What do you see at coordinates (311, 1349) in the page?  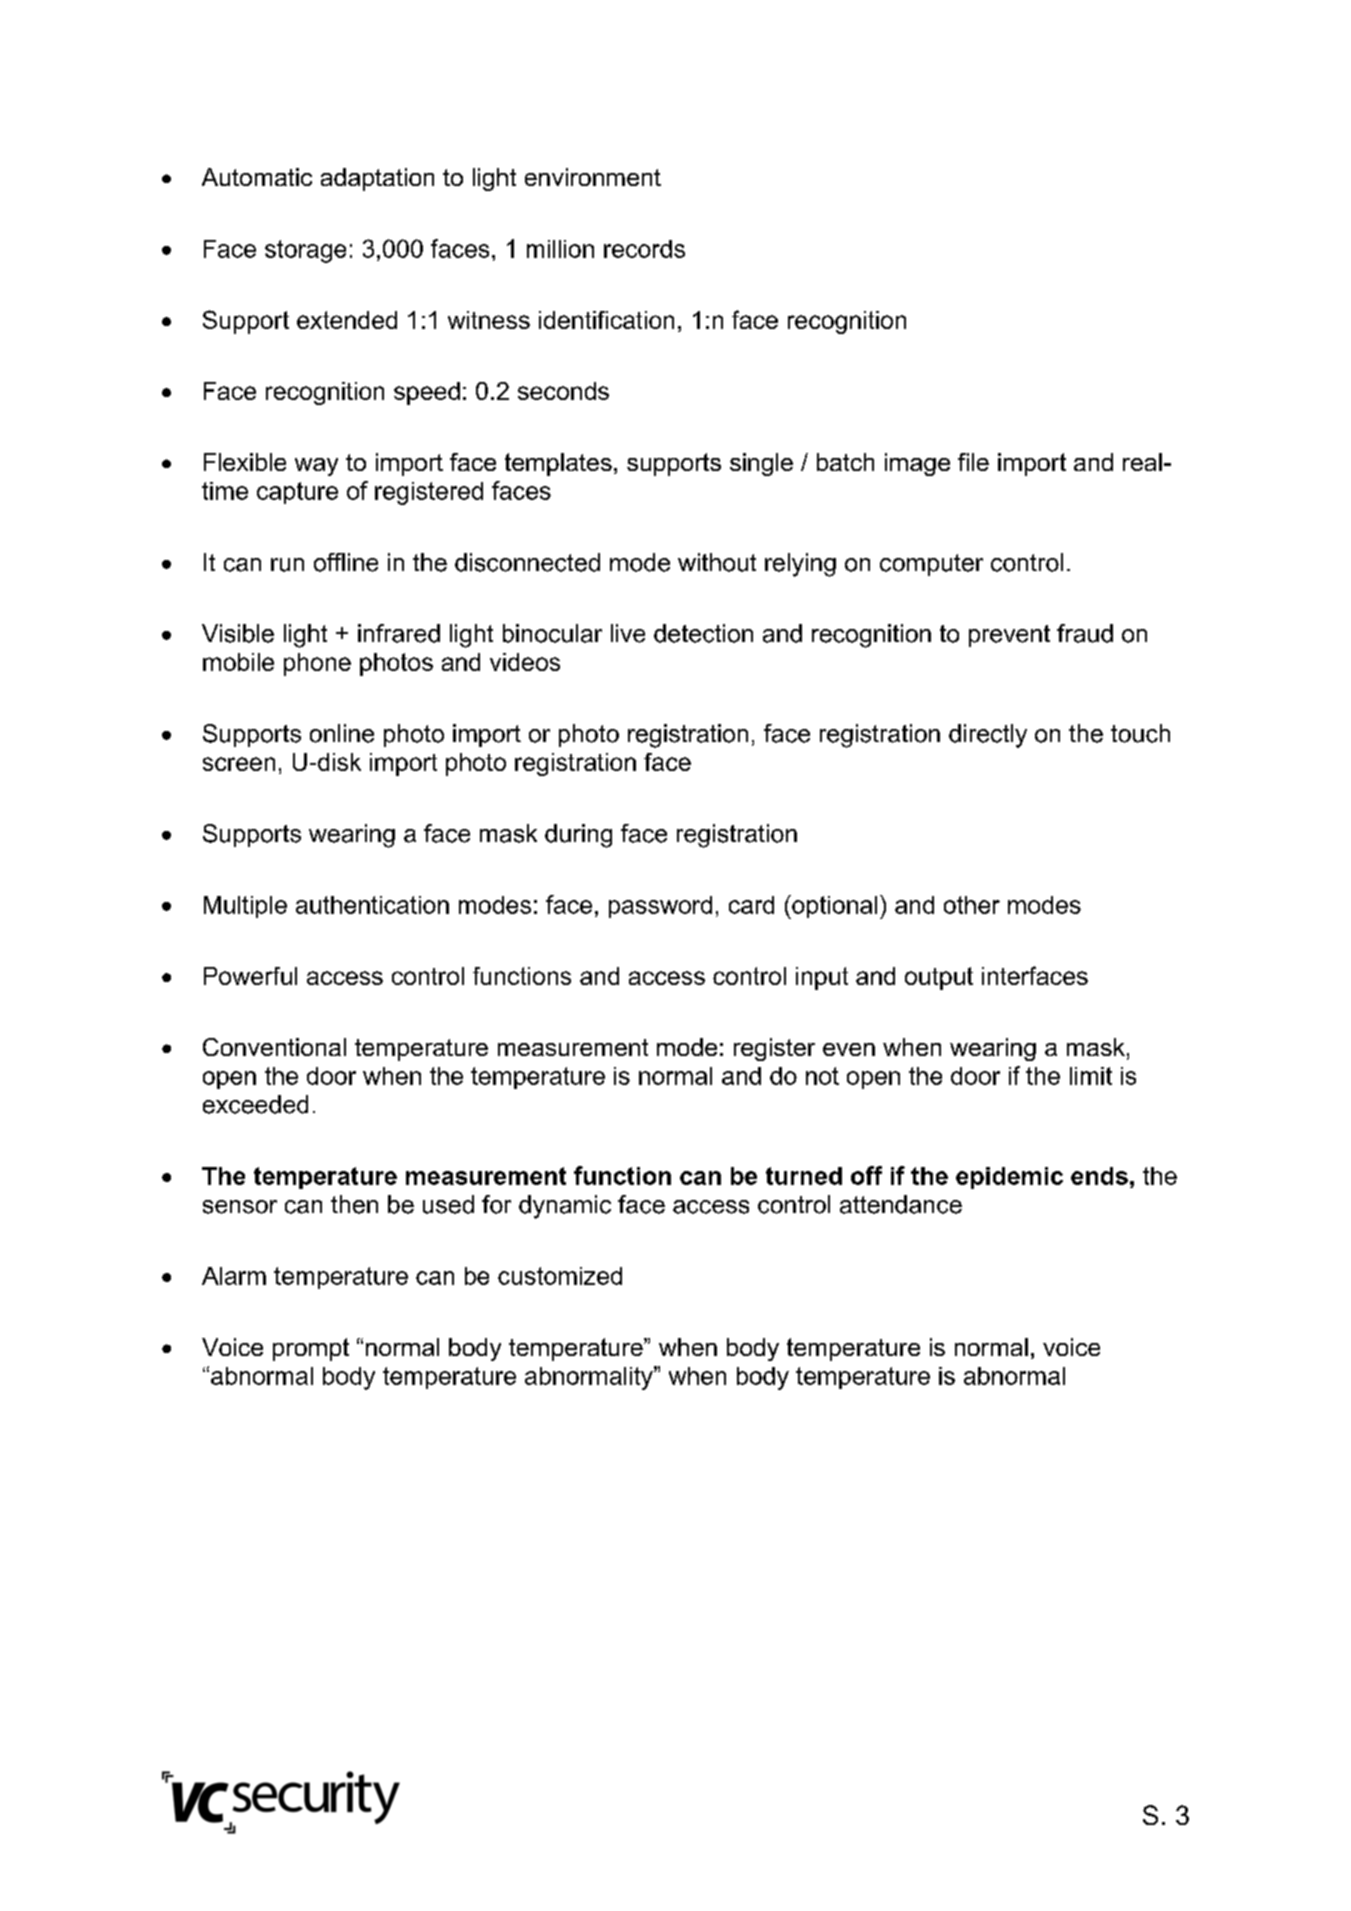 I see `prompt` at bounding box center [311, 1349].
